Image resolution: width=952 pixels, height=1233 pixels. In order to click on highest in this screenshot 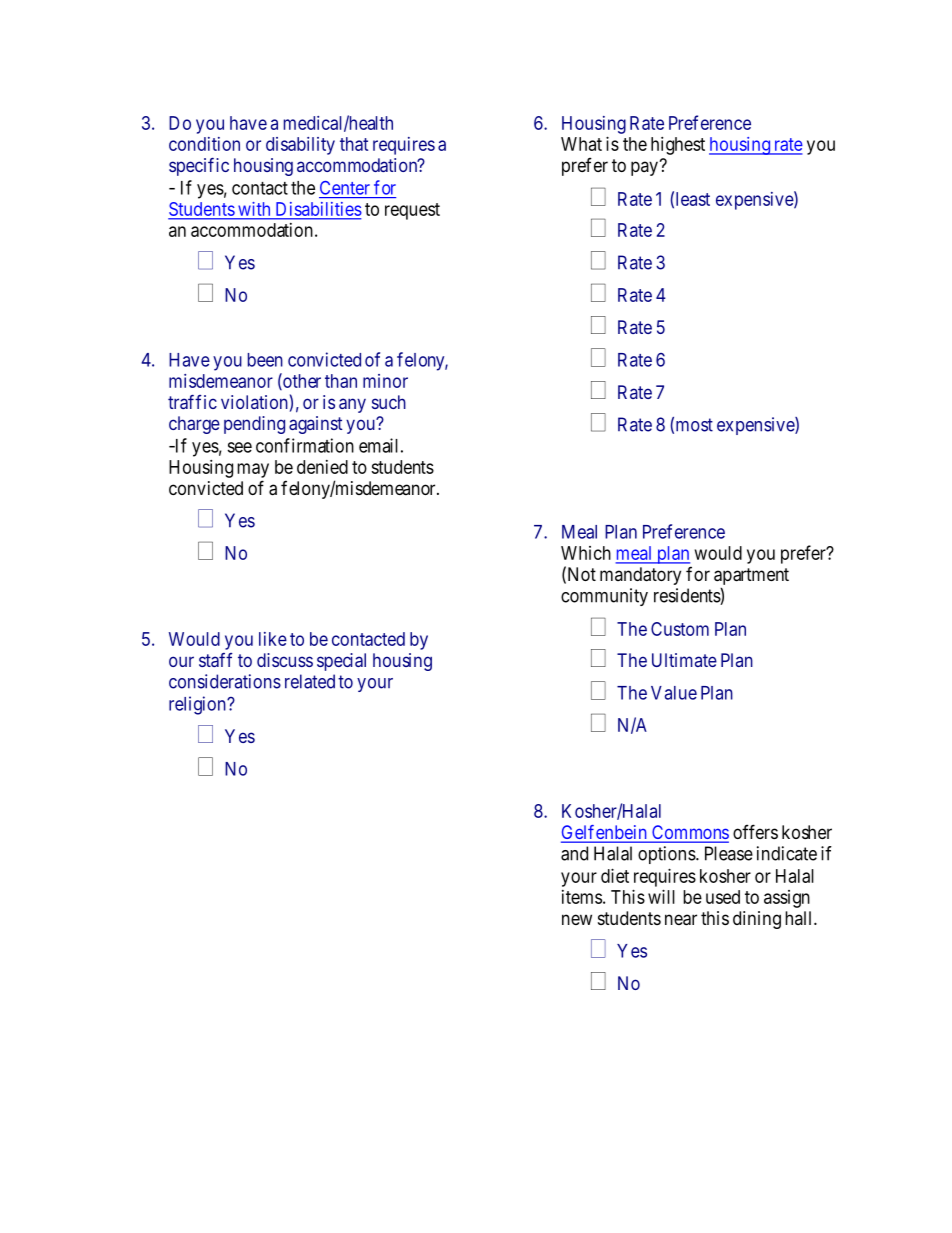, I will do `click(678, 146)`.
